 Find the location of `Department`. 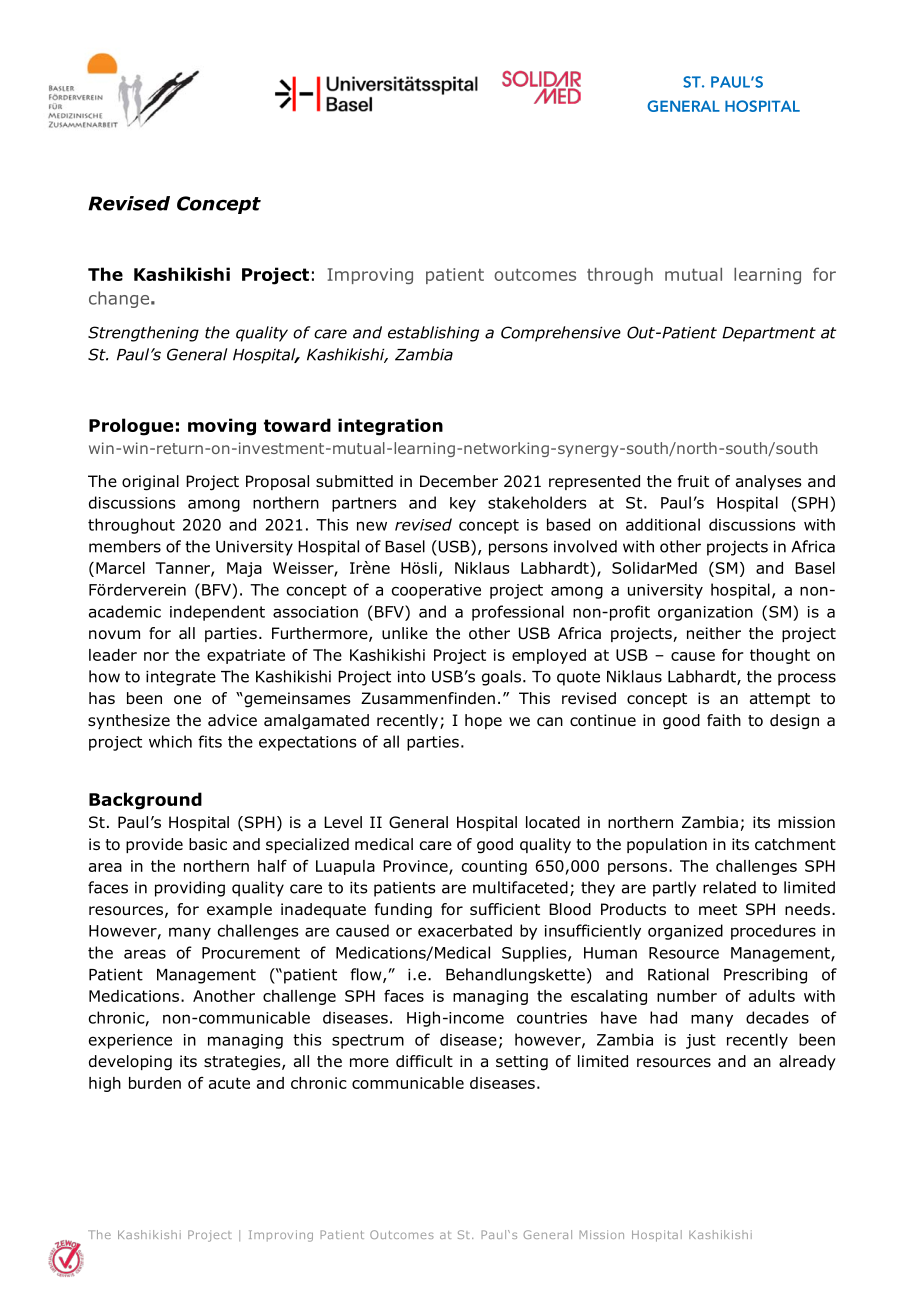

Department is located at coordinates (769, 334).
